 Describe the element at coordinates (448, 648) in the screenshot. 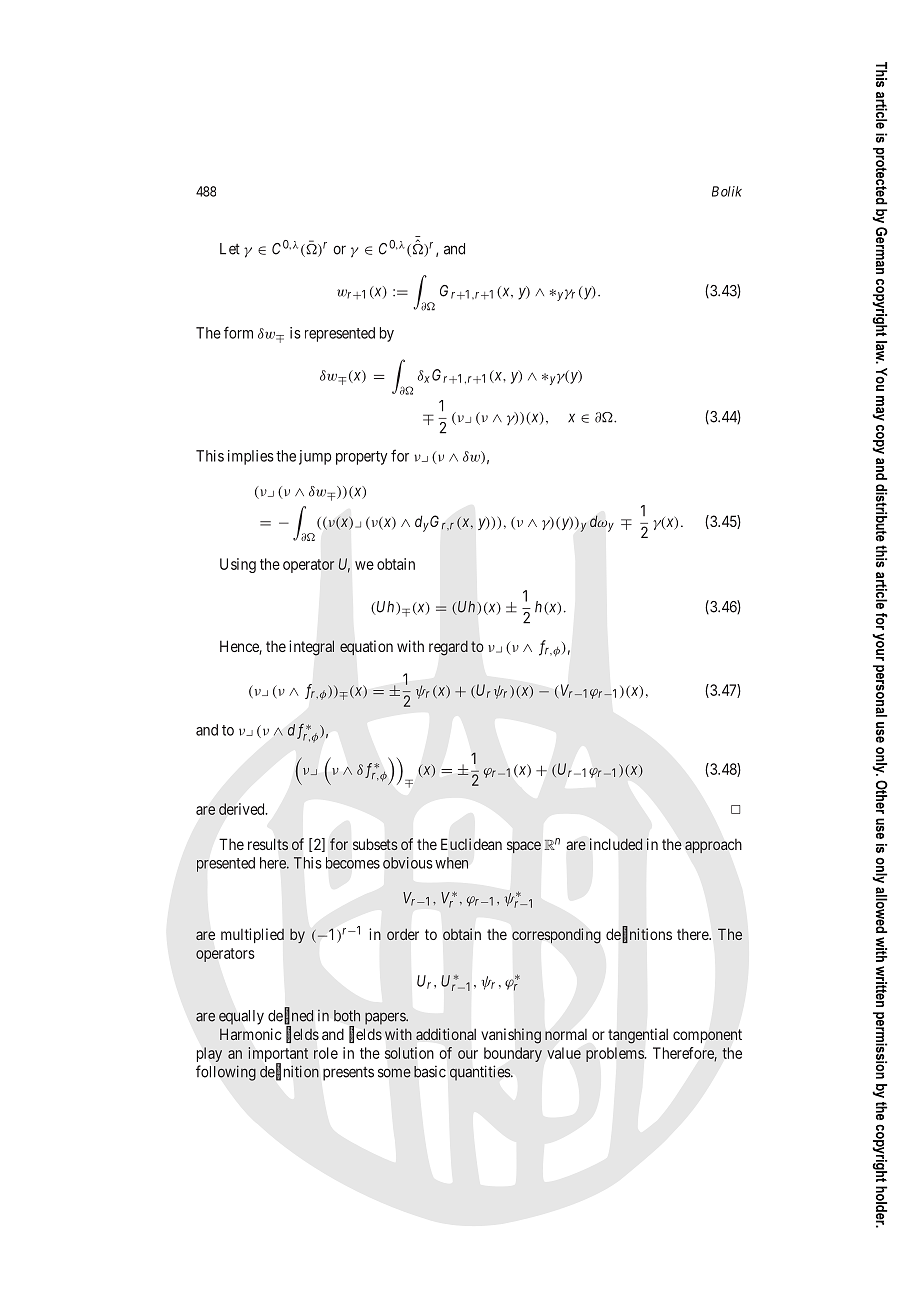

I see `regard` at that location.
